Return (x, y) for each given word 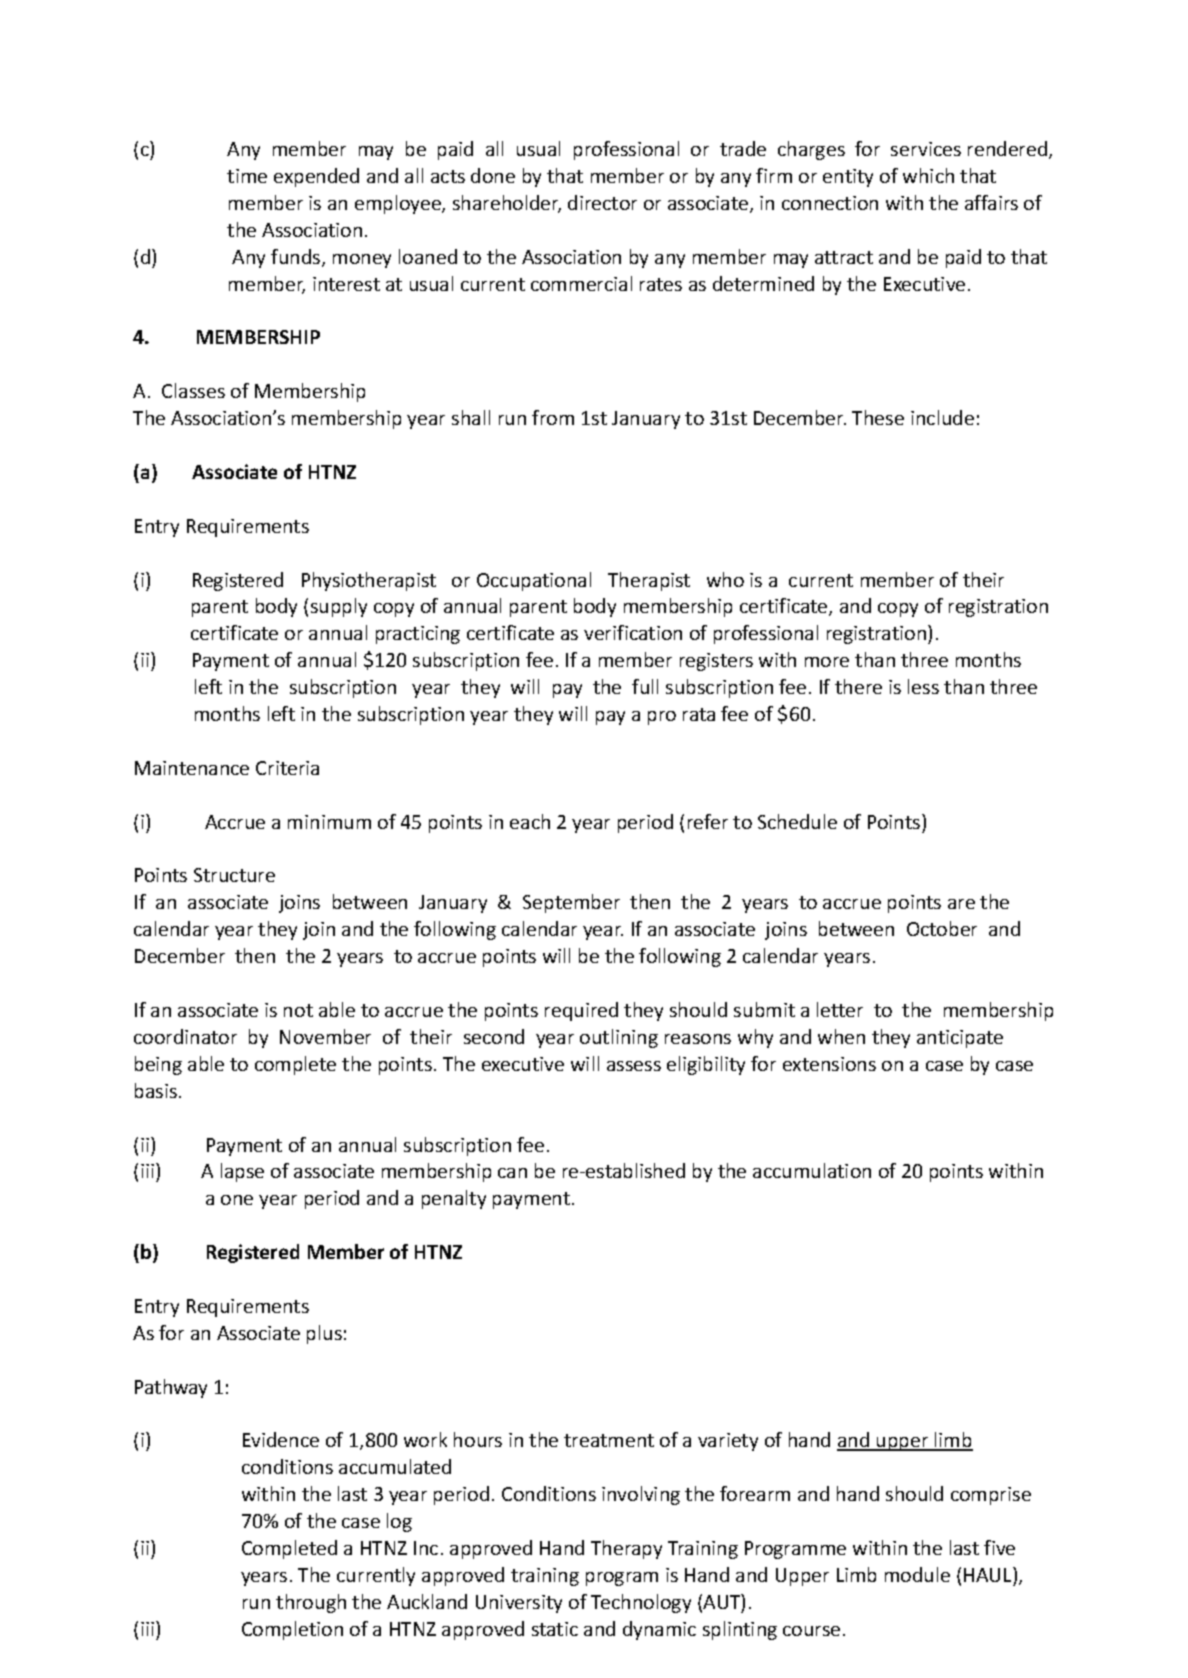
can (512, 1173)
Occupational (534, 581)
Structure (234, 875)
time (247, 176)
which (928, 175)
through (311, 1603)
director (602, 202)
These (878, 417)
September (571, 903)
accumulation (812, 1170)
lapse (242, 1172)
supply (339, 607)
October (942, 928)
